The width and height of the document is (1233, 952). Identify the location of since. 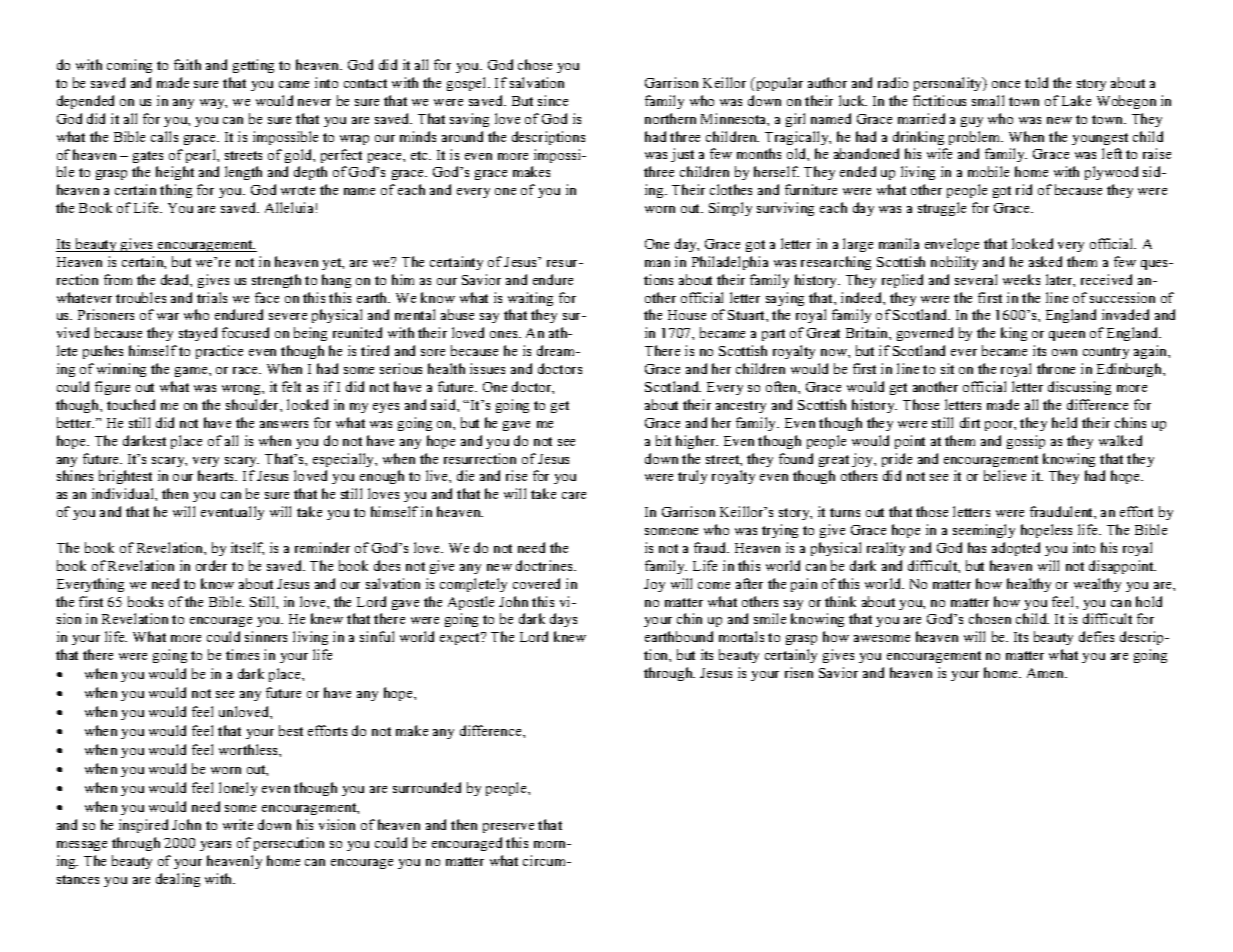
(553, 100).
